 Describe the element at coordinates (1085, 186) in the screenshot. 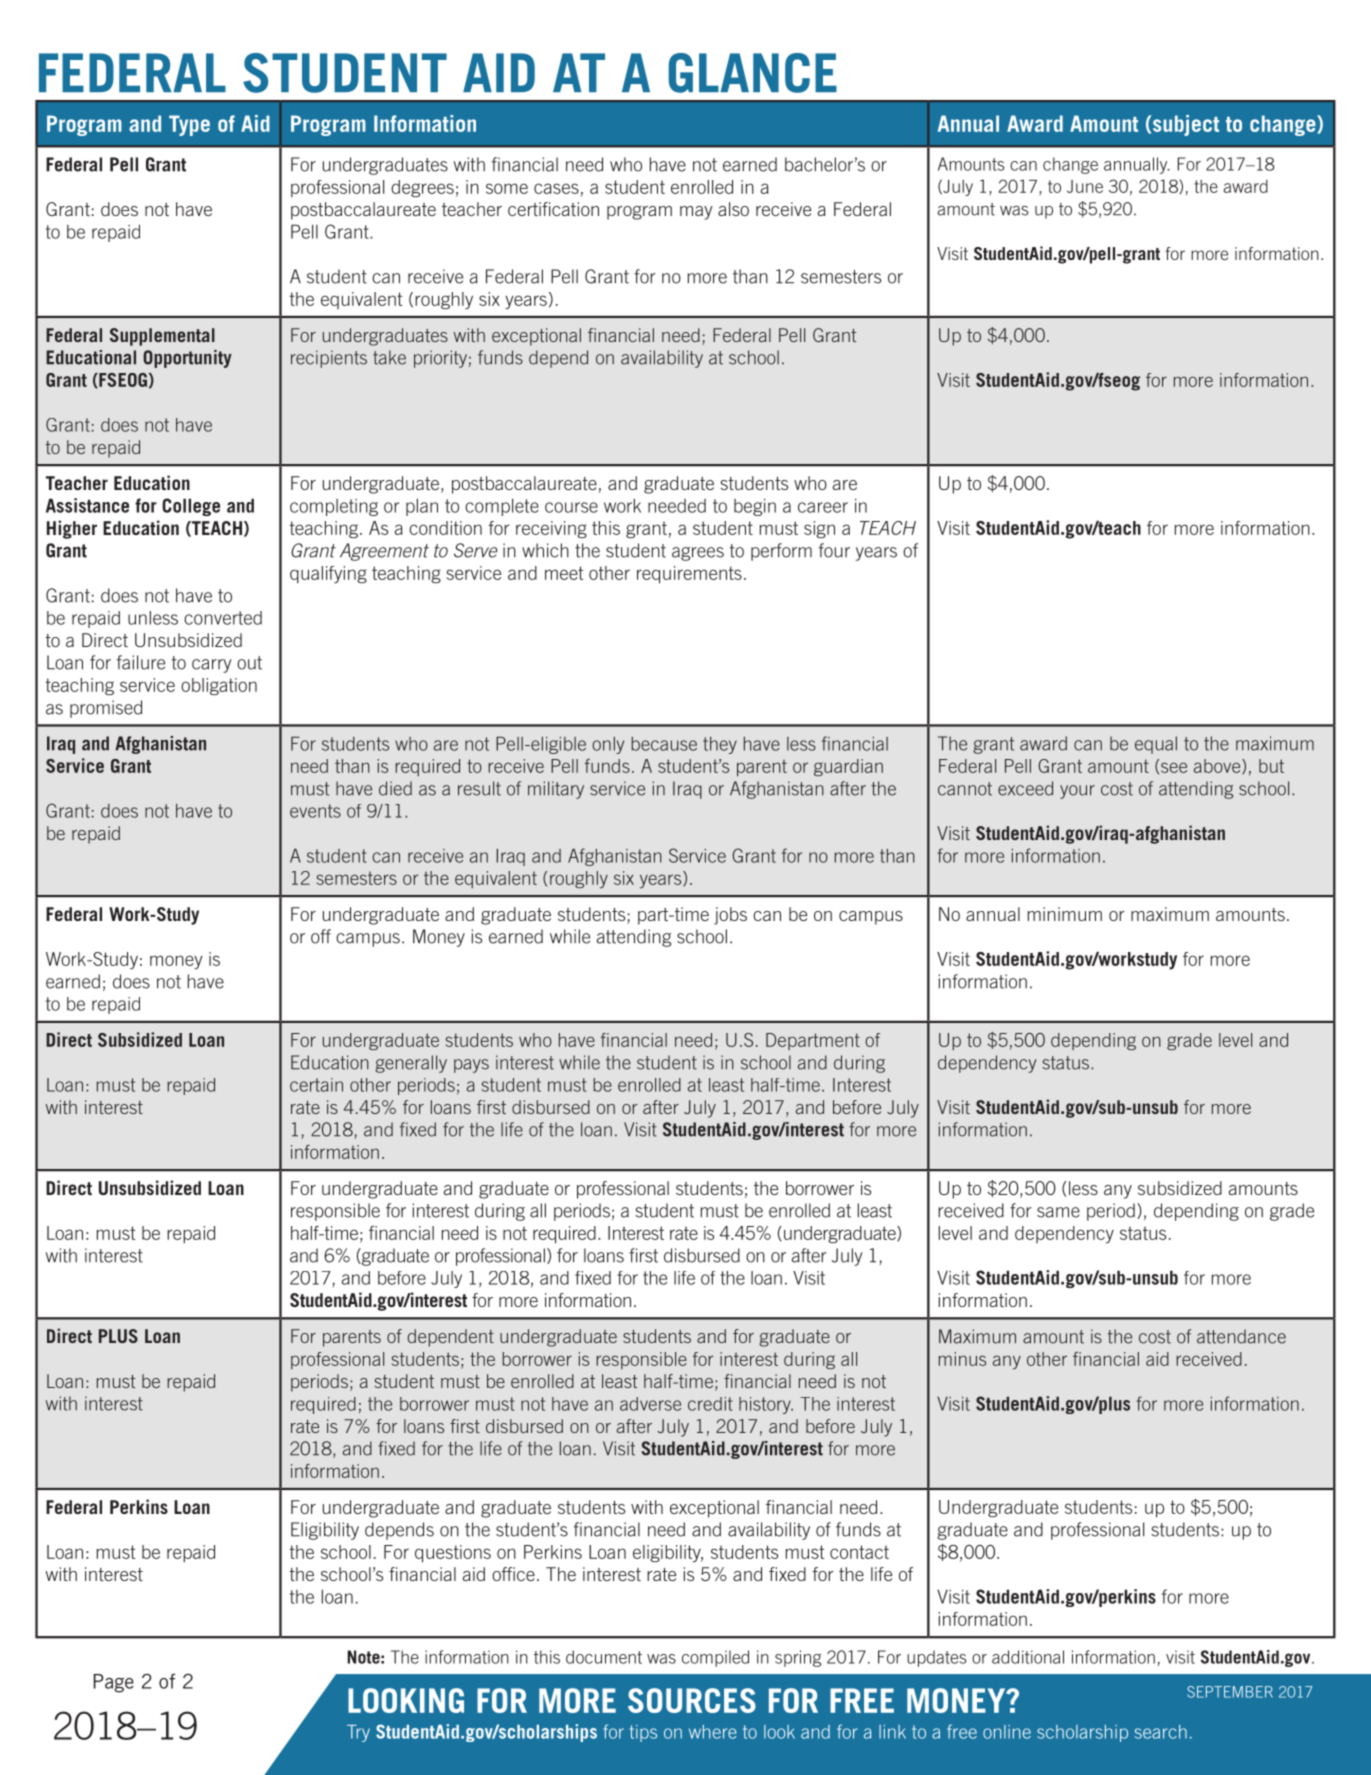

I see `June` at that location.
